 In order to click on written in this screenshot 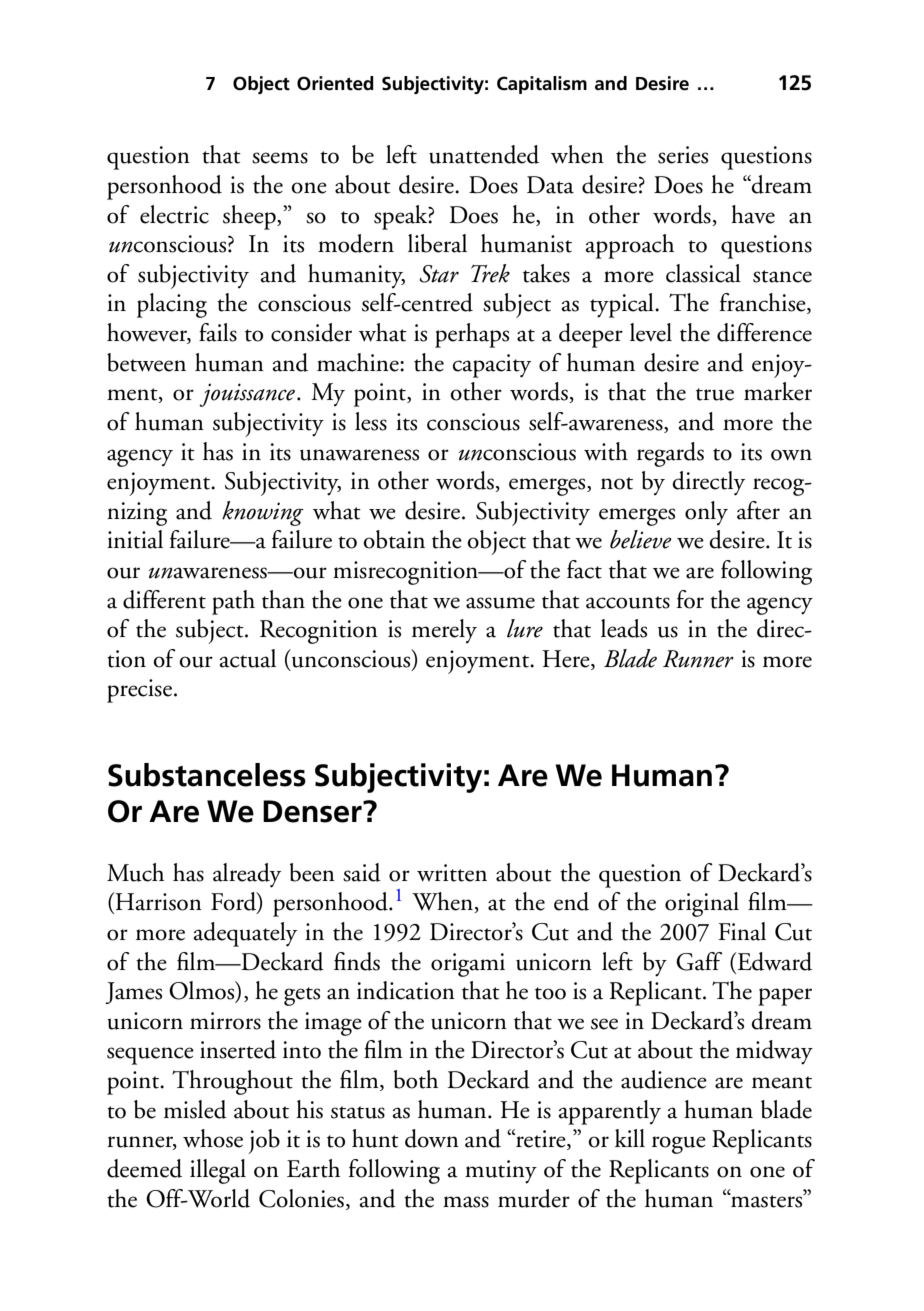, I will do `click(452, 873)`.
